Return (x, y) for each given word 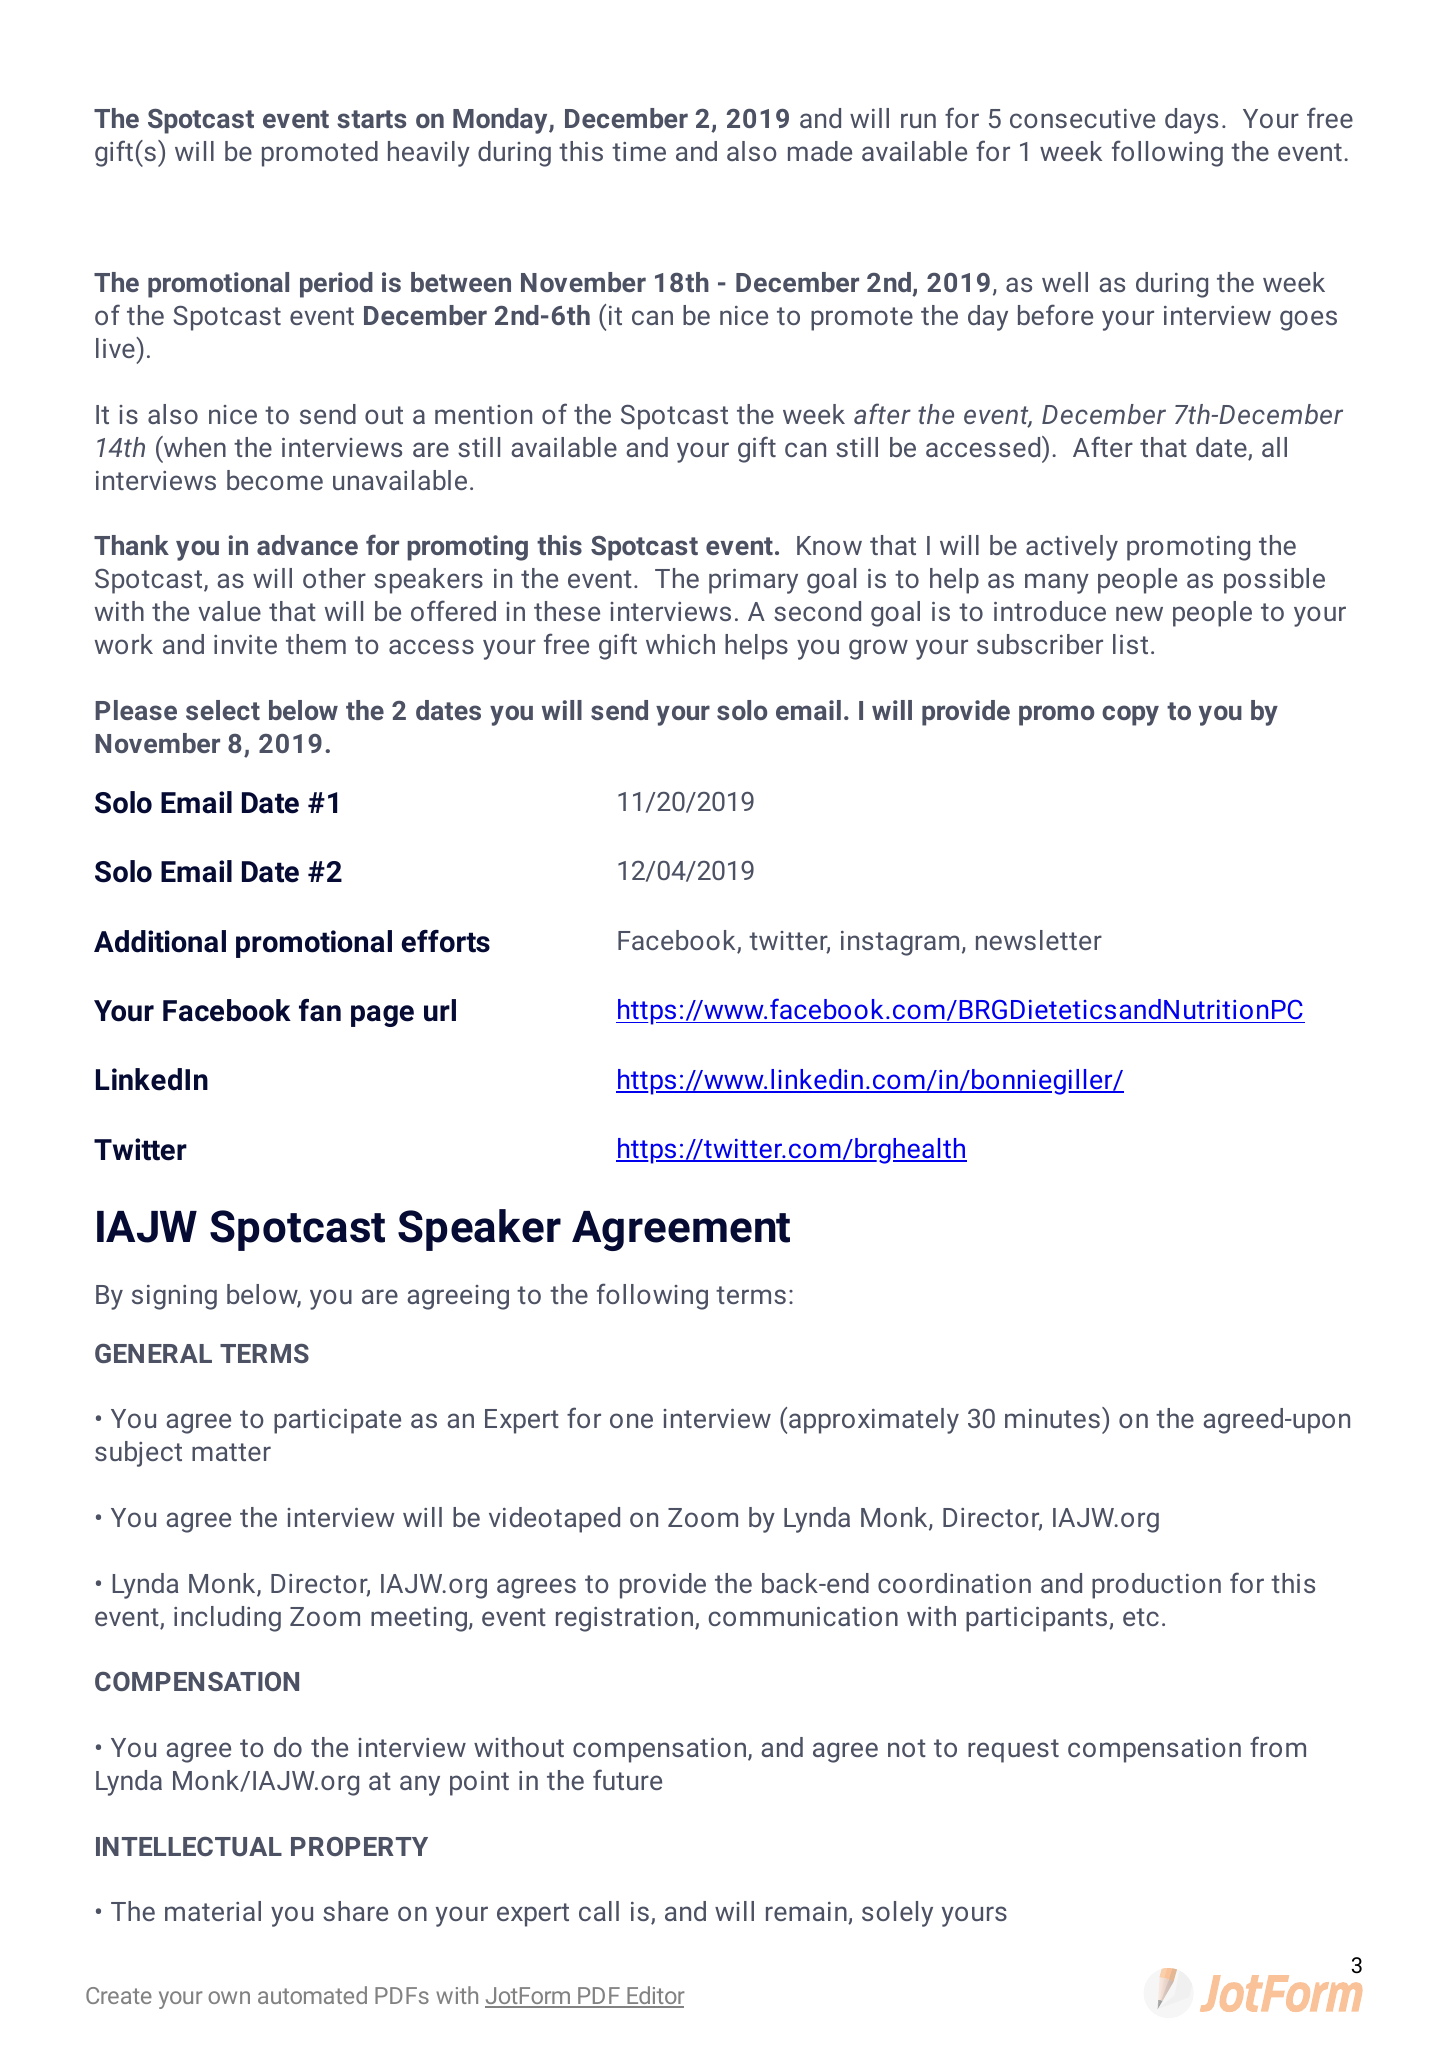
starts (371, 119)
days (1191, 121)
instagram (900, 943)
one (631, 1420)
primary (753, 581)
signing (174, 1297)
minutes (1052, 1418)
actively (1072, 548)
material (213, 1911)
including (227, 1619)
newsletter (1039, 940)
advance (307, 545)
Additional (160, 941)
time (639, 151)
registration (626, 1619)
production (1156, 1586)
